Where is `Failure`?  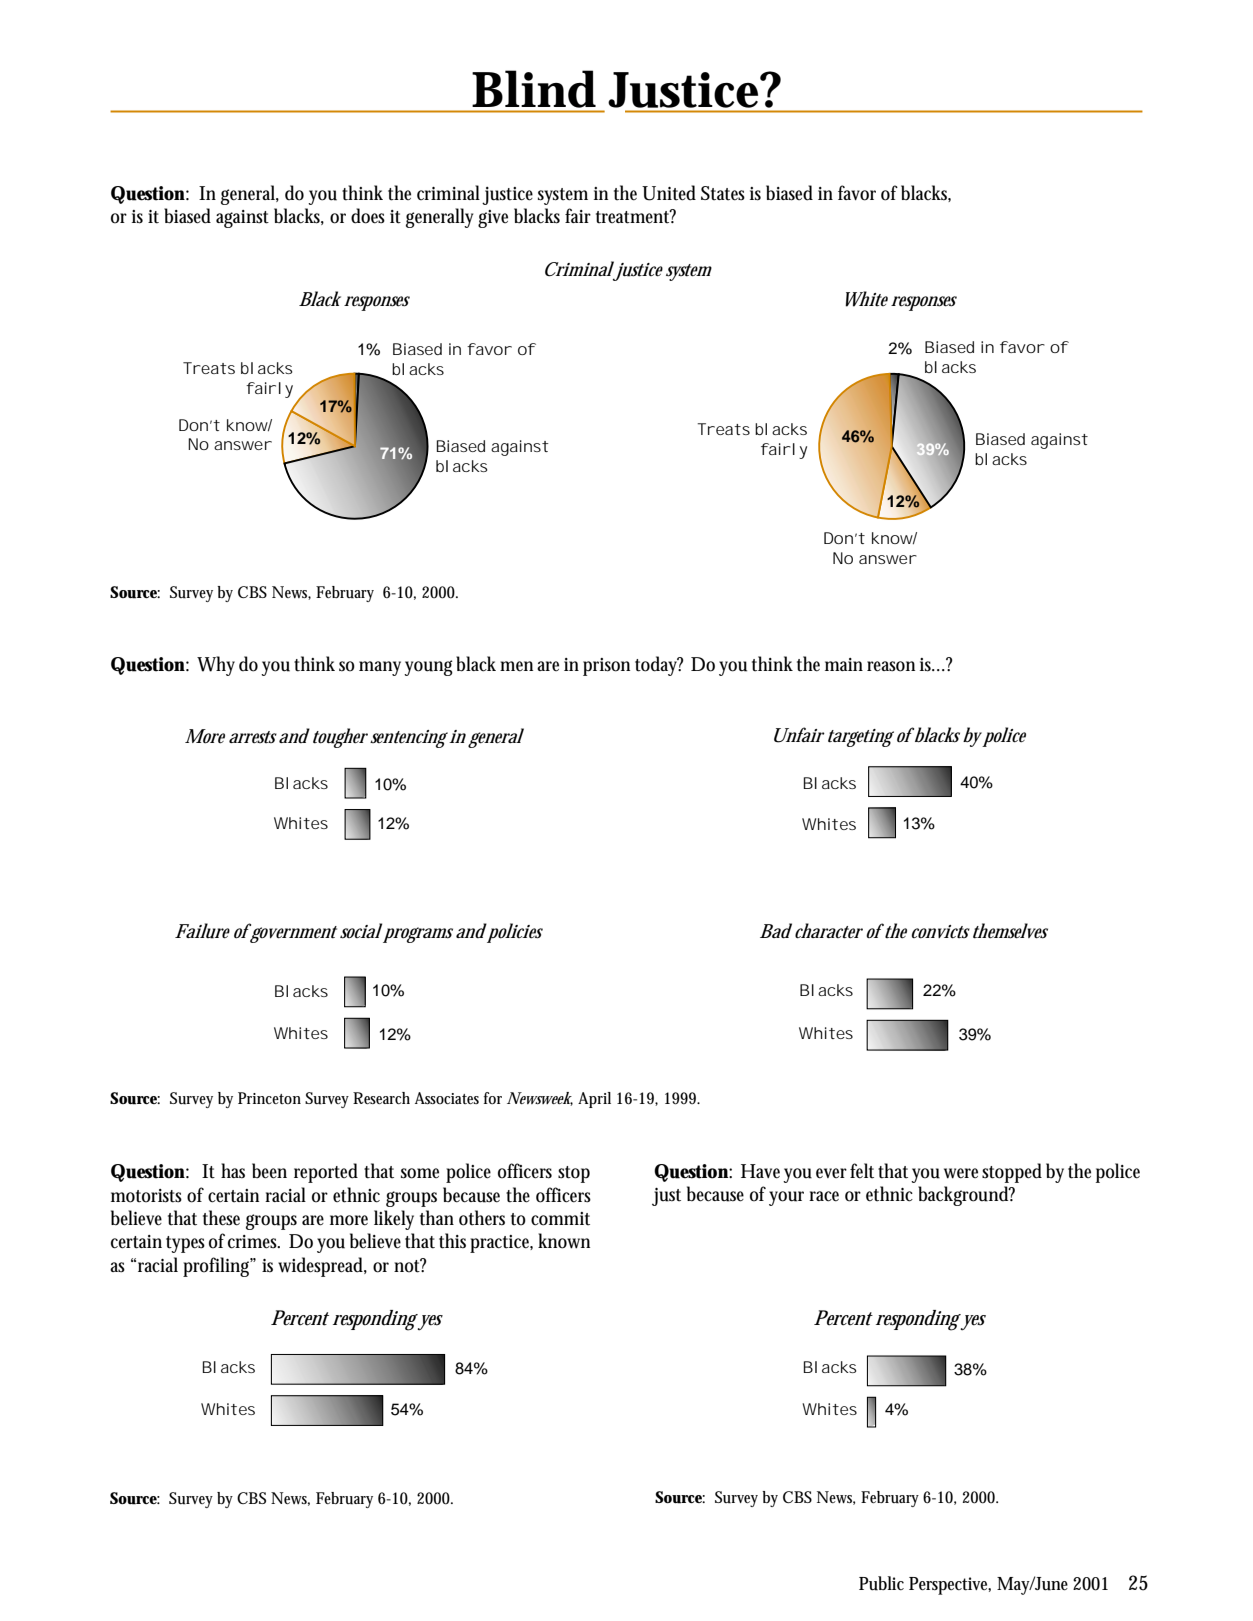
Failure is located at coordinates (202, 931).
